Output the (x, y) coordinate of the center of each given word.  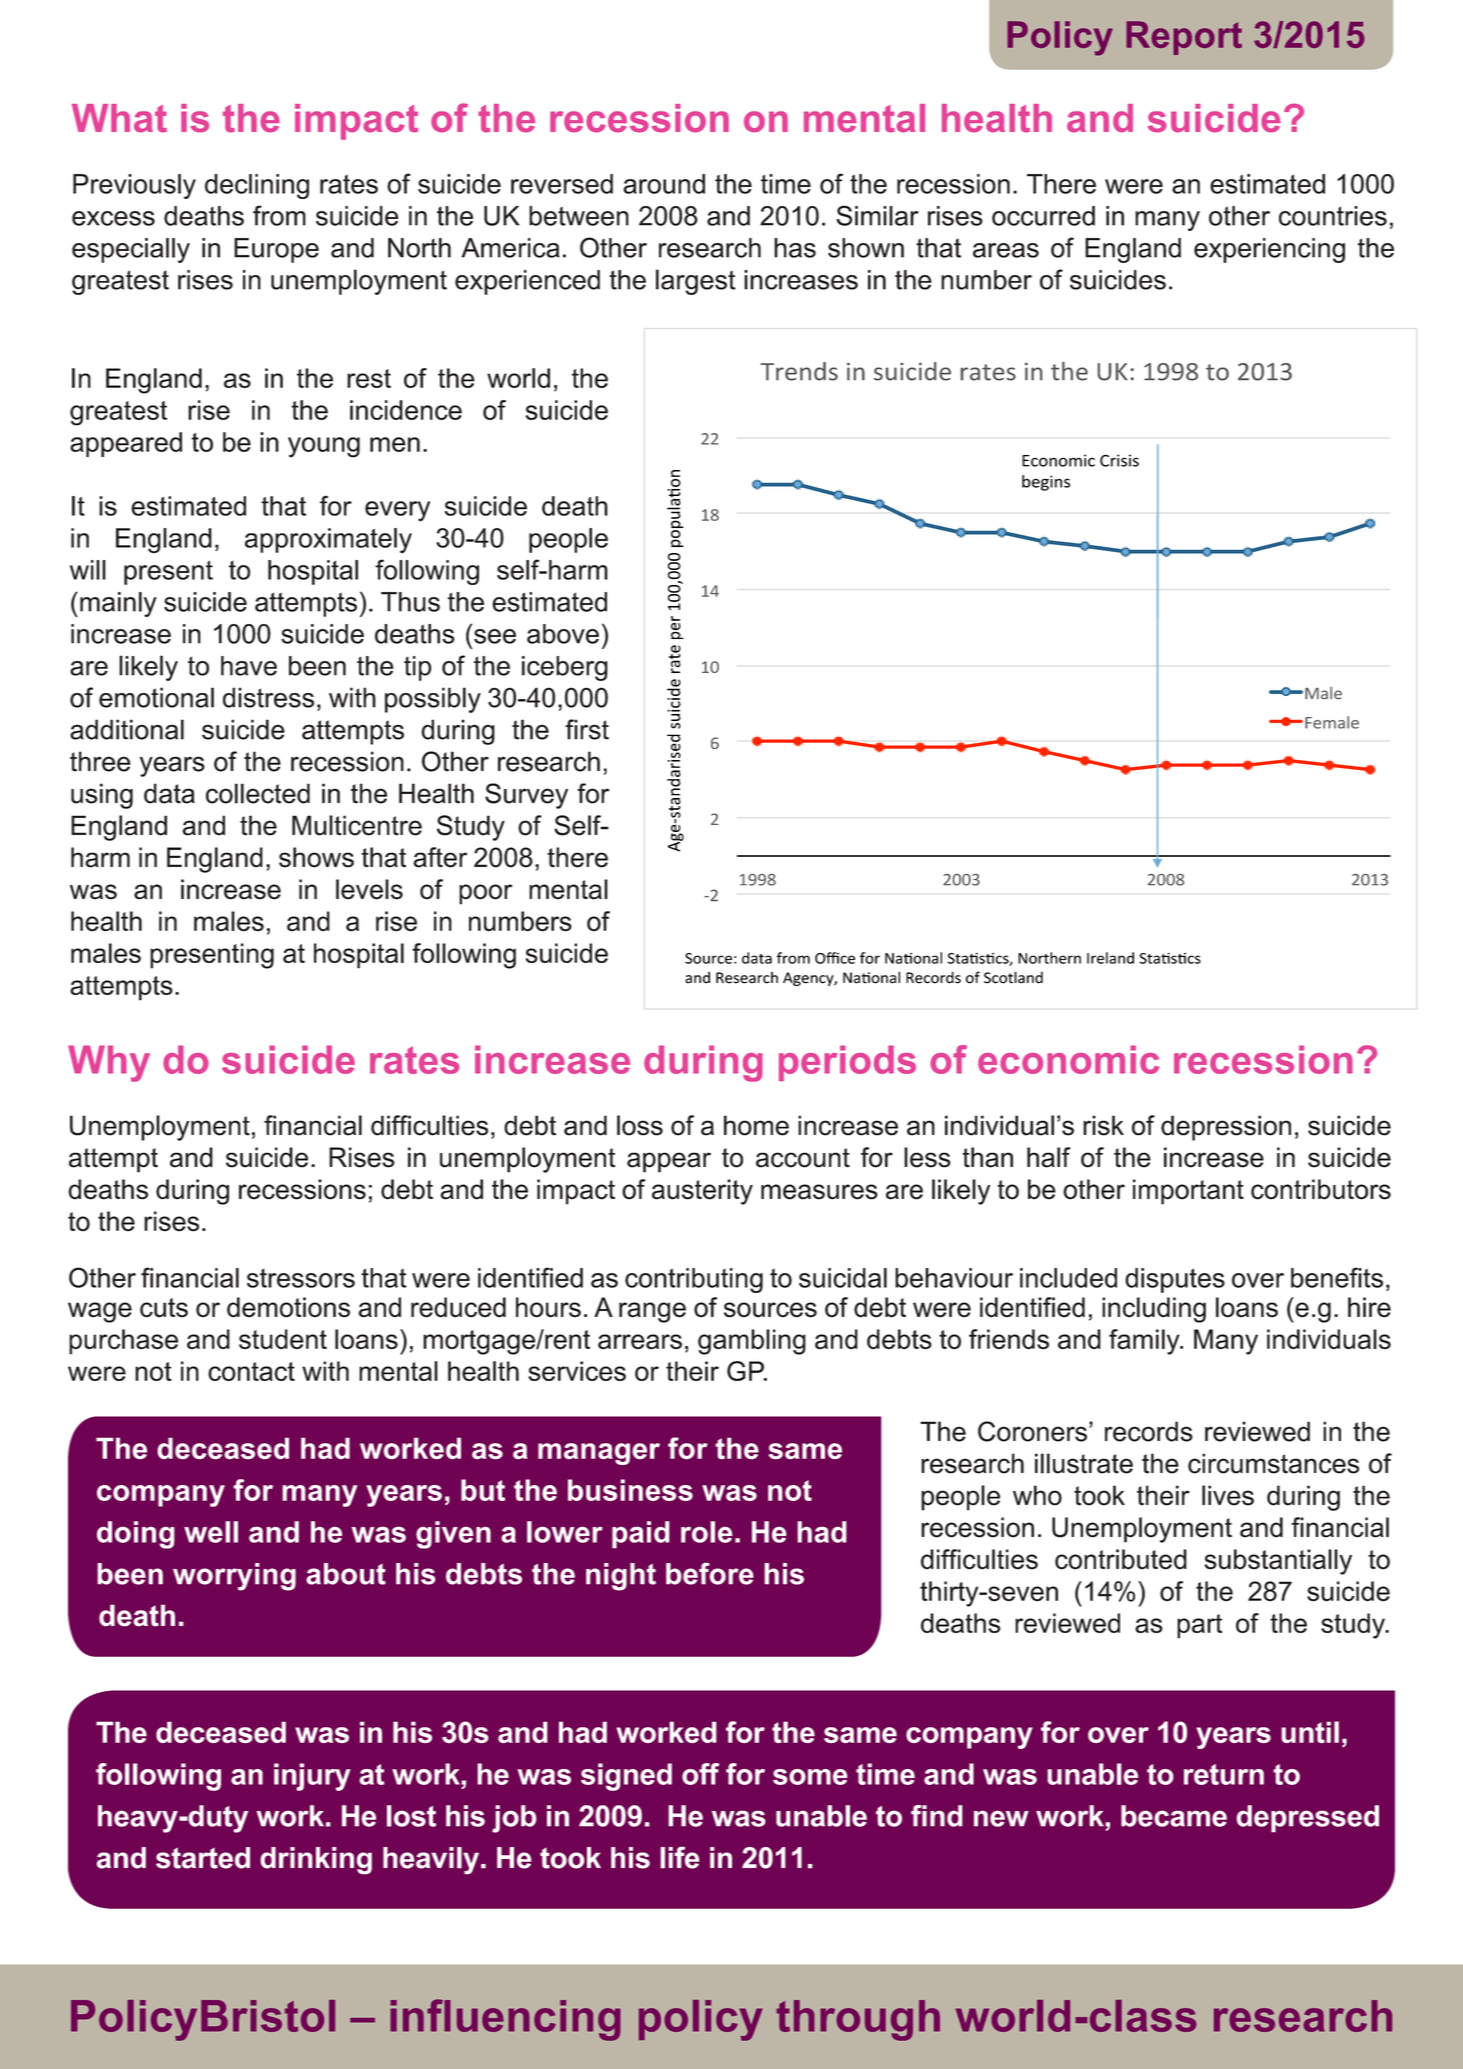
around (664, 184)
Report (1184, 38)
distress (268, 697)
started (203, 1858)
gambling (752, 1342)
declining (257, 186)
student (283, 1339)
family (1145, 1342)
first (587, 729)
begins (1046, 483)
